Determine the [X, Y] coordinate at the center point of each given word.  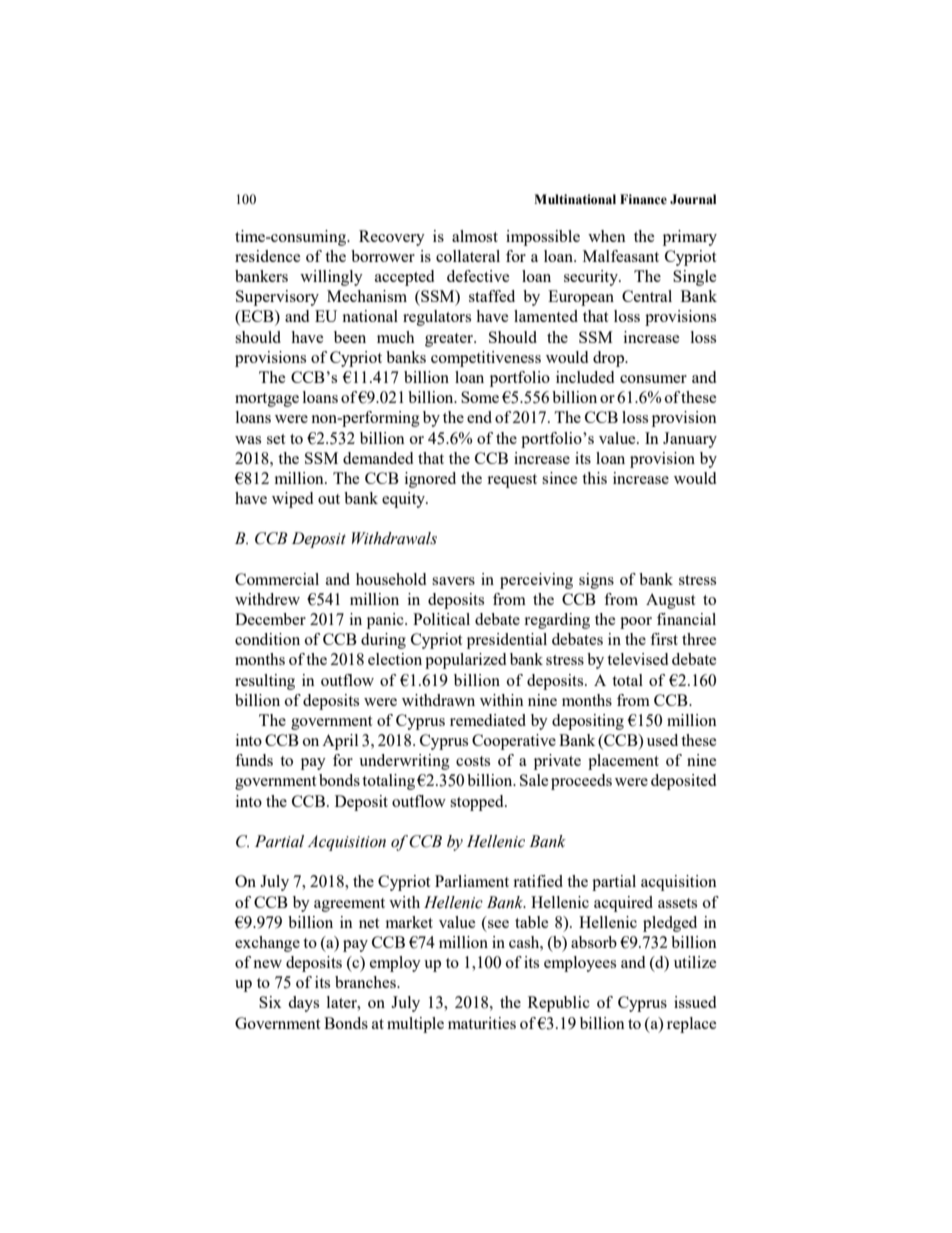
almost [475, 236]
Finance [643, 199]
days [303, 1004]
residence [268, 256]
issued [695, 1002]
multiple [415, 1025]
